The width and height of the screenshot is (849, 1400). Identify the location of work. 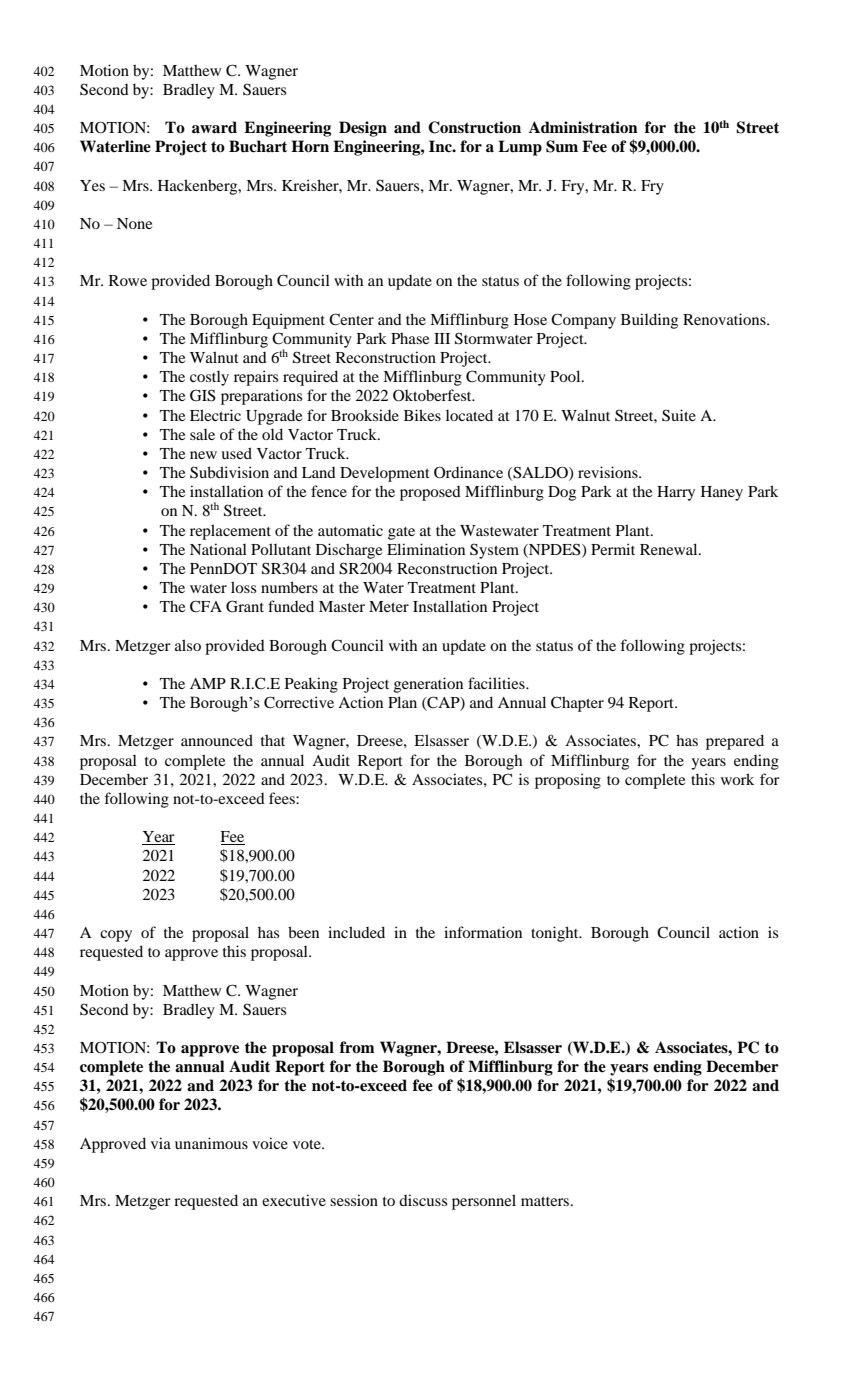
(737, 779).
